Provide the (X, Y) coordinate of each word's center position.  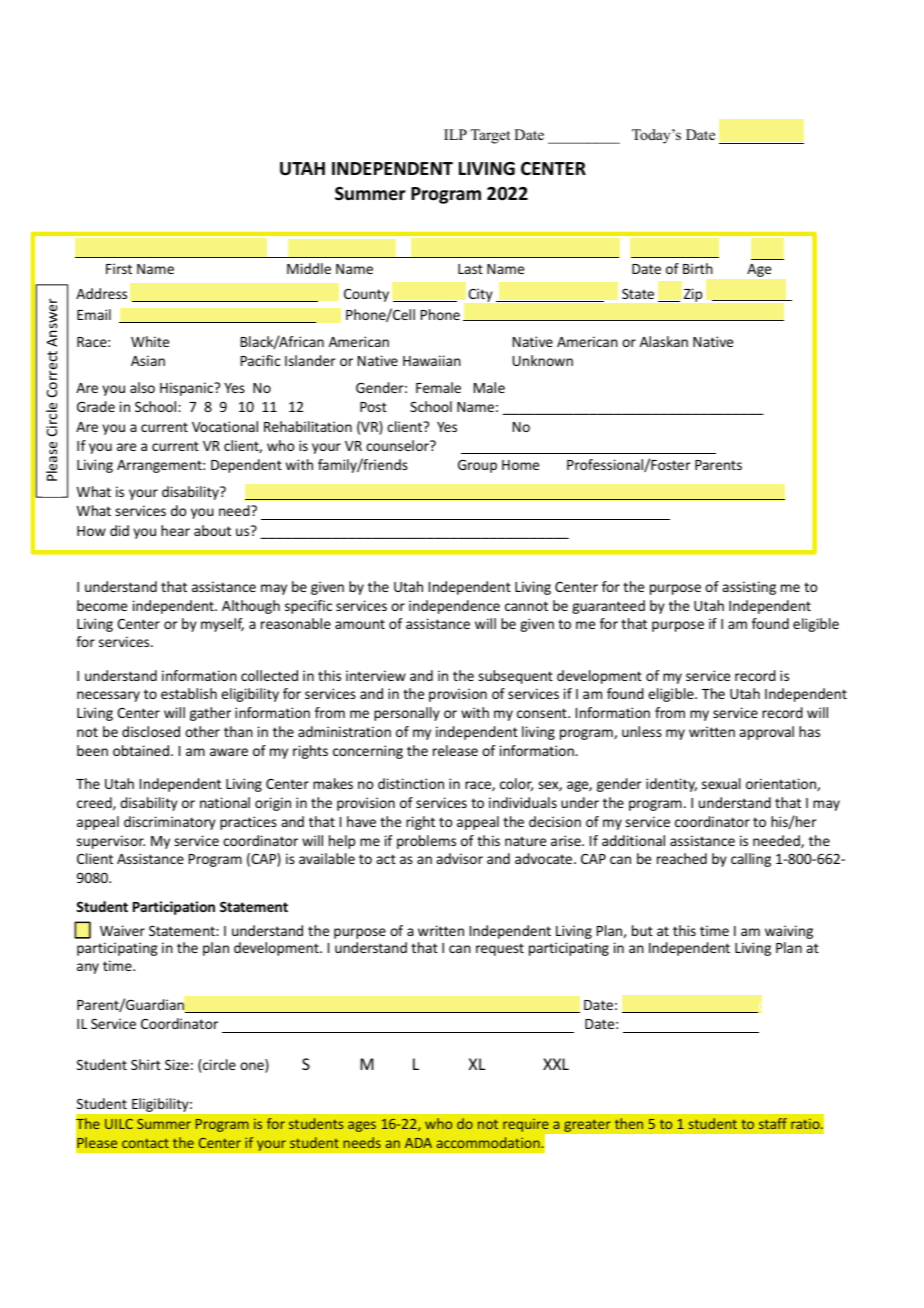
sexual (721, 783)
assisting (749, 588)
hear (175, 530)
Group (477, 466)
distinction (411, 783)
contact (145, 1143)
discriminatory (170, 823)
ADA (418, 1143)
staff (773, 1123)
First (119, 268)
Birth (698, 268)
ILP (455, 134)
